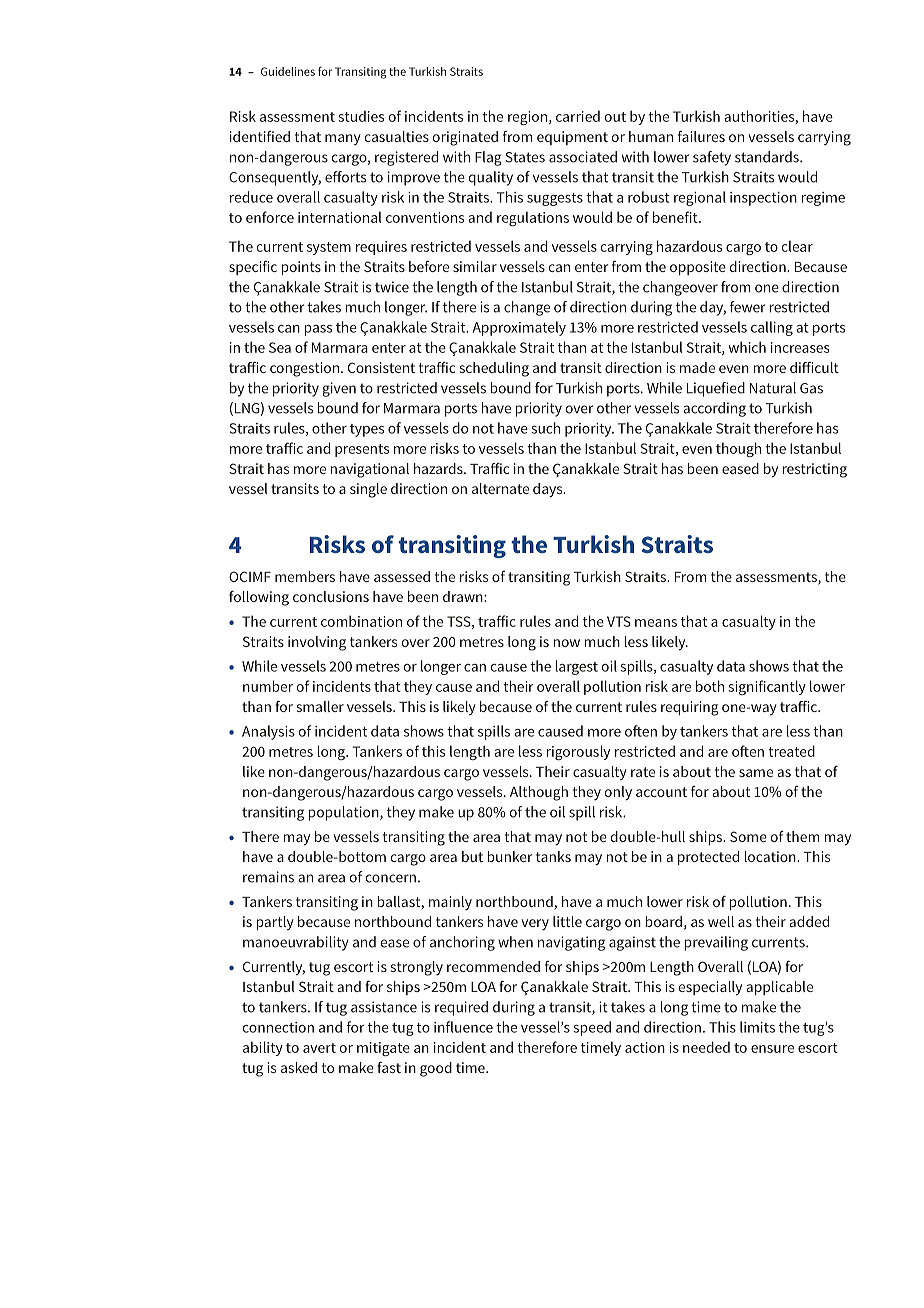  I want to click on studies, so click(361, 116).
